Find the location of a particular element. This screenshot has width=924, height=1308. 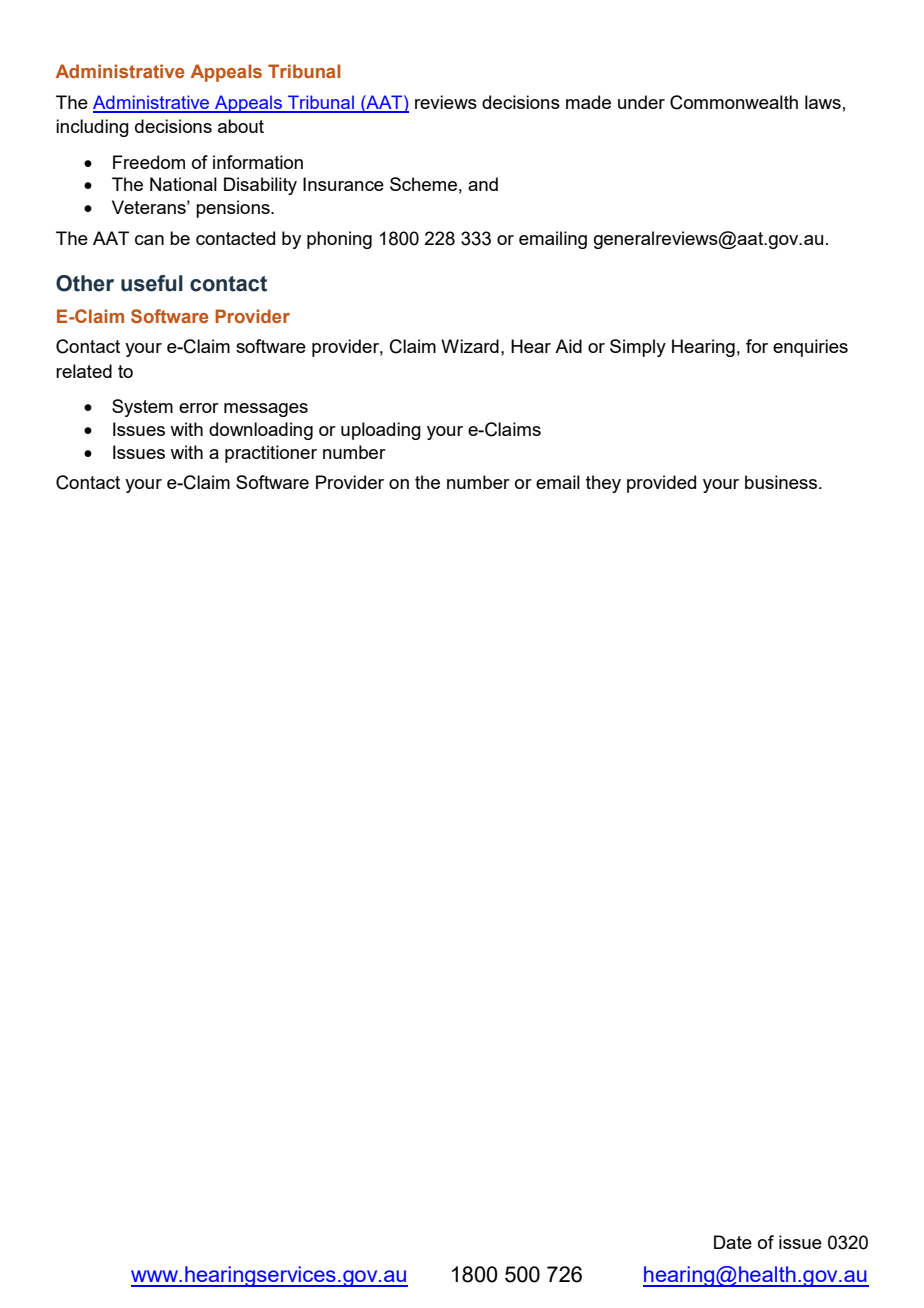

practitioner is located at coordinates (271, 454).
